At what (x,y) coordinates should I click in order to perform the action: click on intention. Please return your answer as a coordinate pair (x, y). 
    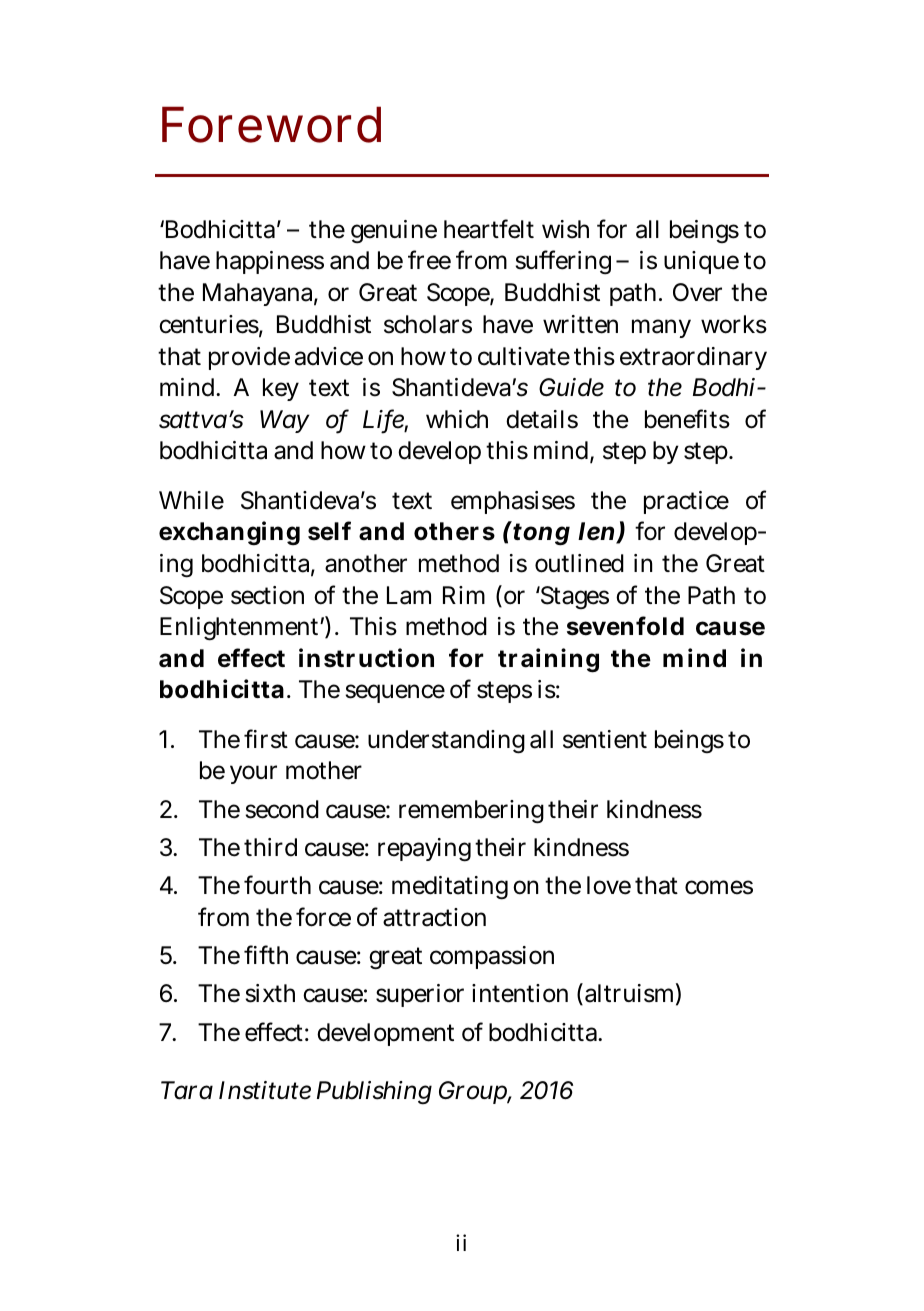
    Looking at the image, I should click on (520, 993).
